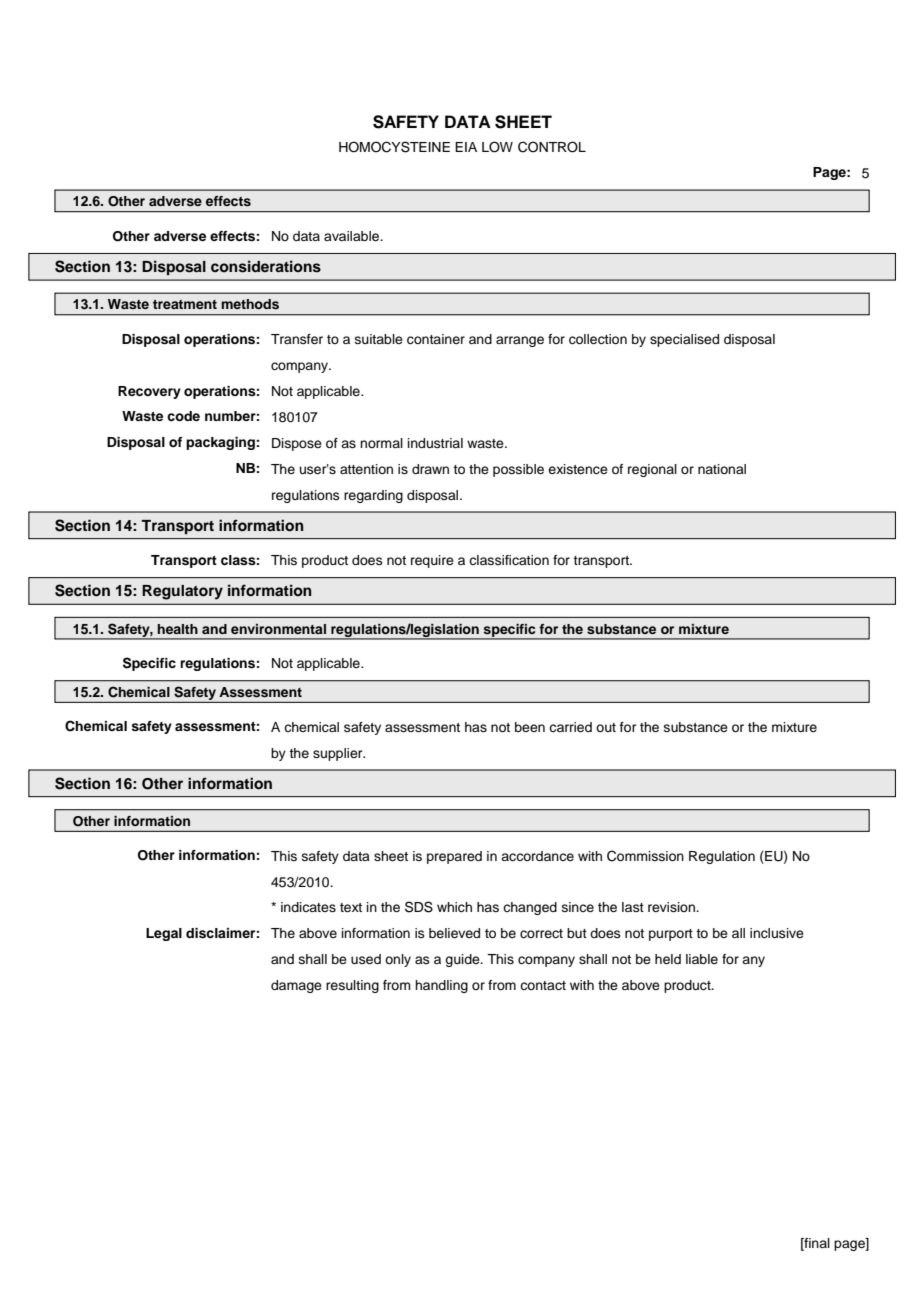  I want to click on packaging, so click(220, 443).
